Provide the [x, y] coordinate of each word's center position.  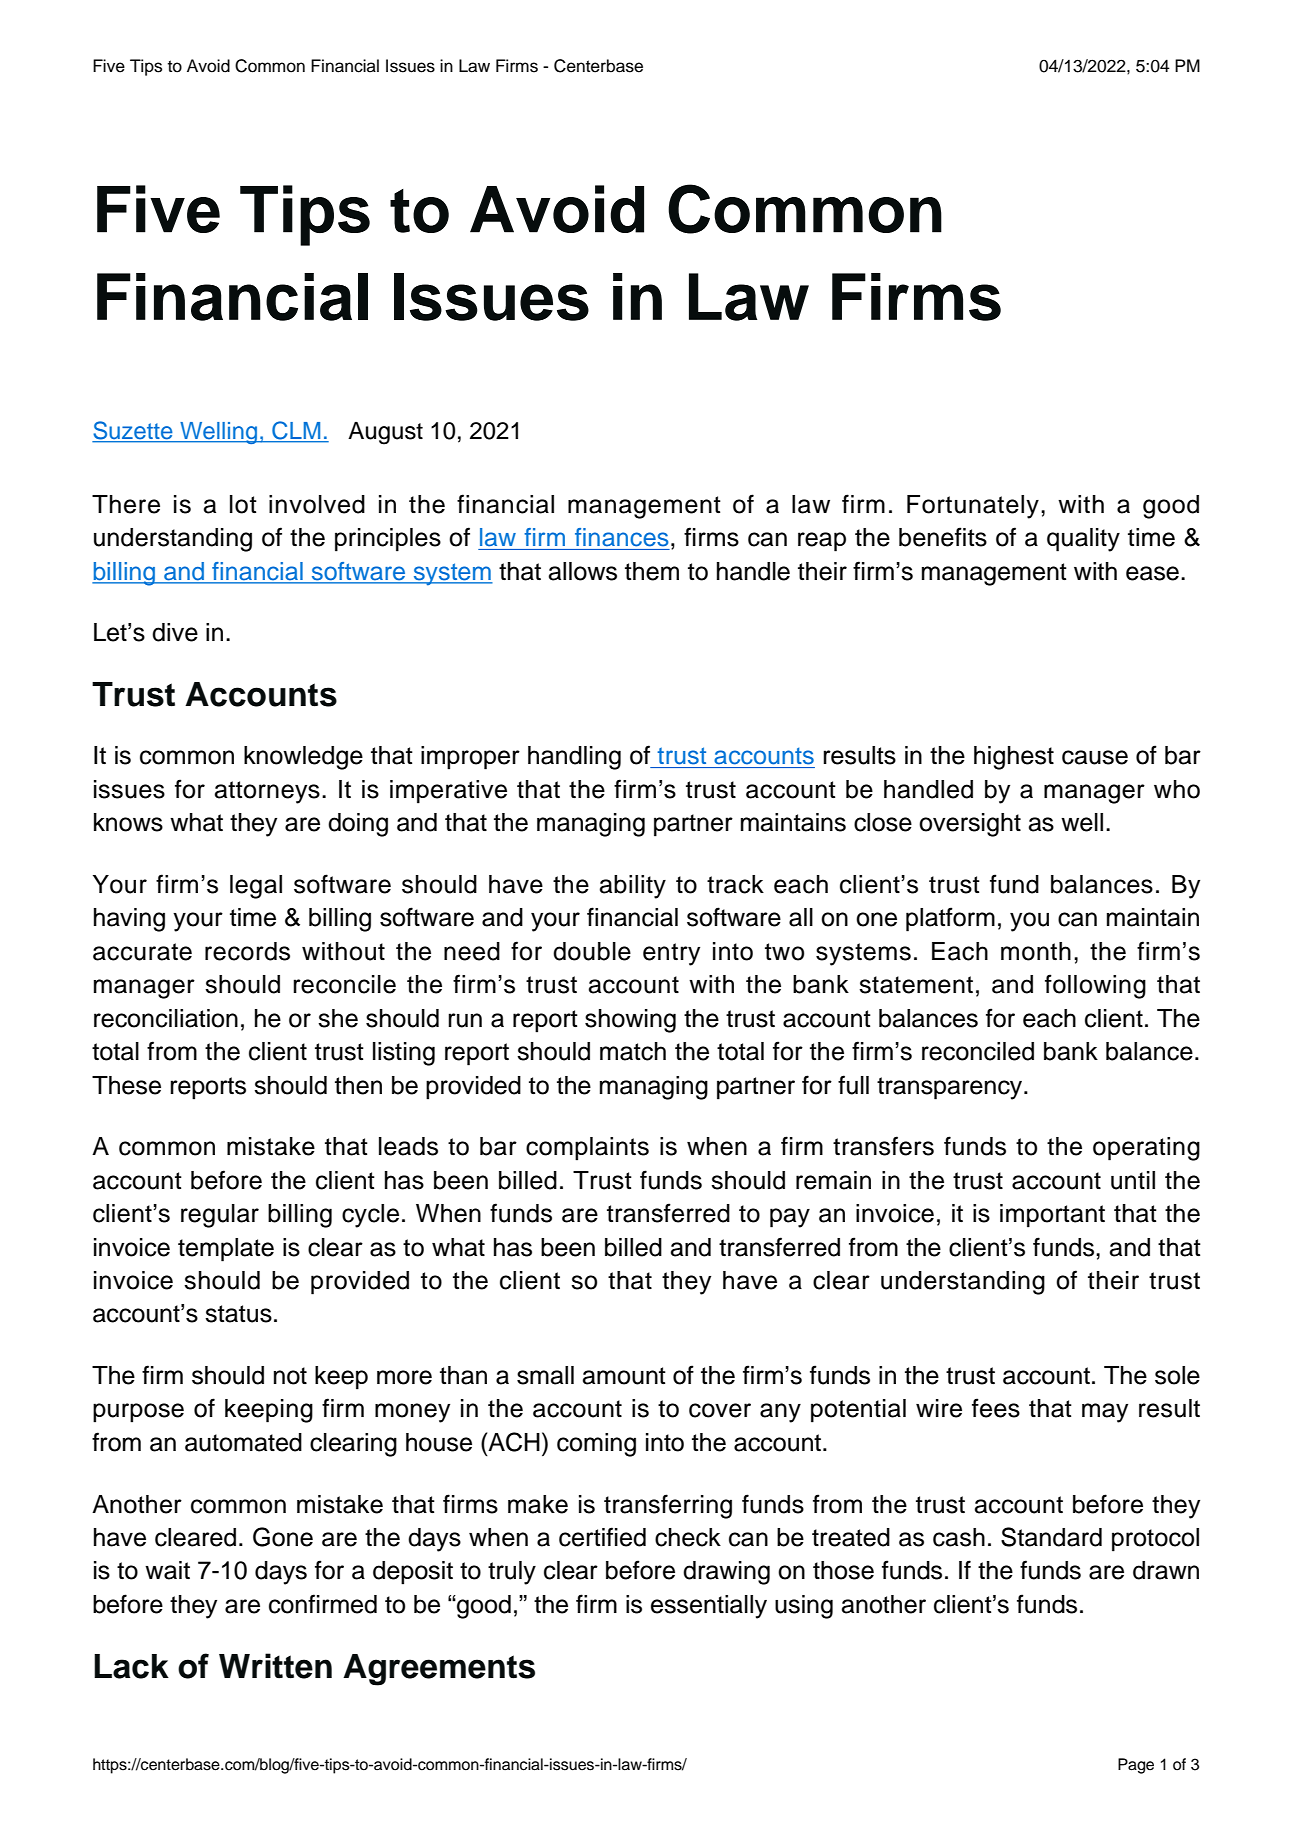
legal [256, 887]
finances [622, 537]
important [1052, 1216]
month [1036, 951]
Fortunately [973, 507]
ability [633, 887]
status [238, 1314]
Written [275, 1666]
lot [243, 504]
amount [624, 1376]
